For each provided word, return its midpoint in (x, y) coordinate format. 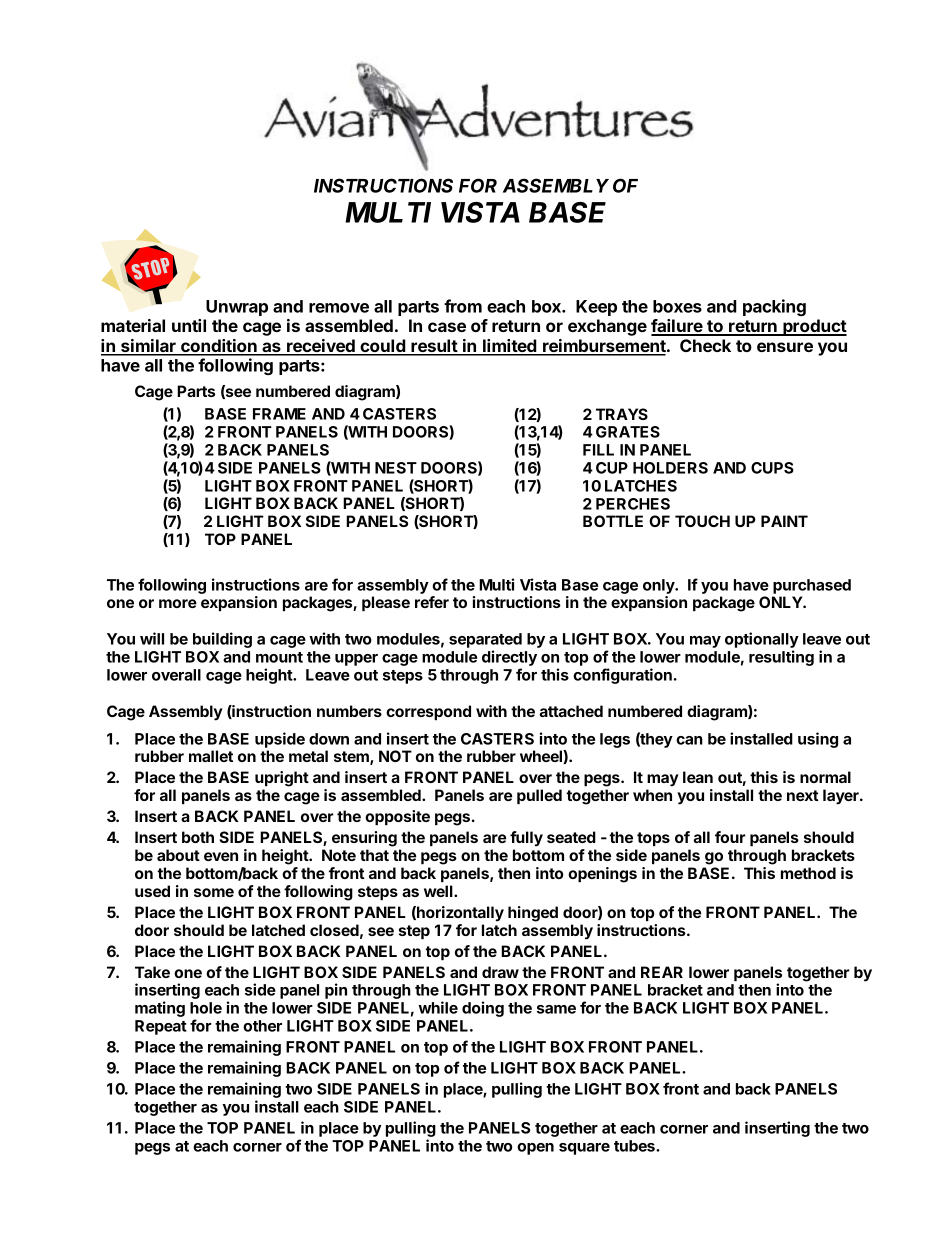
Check (705, 345)
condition (219, 347)
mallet (211, 756)
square (584, 1149)
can (689, 740)
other (262, 1026)
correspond (428, 712)
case (447, 327)
